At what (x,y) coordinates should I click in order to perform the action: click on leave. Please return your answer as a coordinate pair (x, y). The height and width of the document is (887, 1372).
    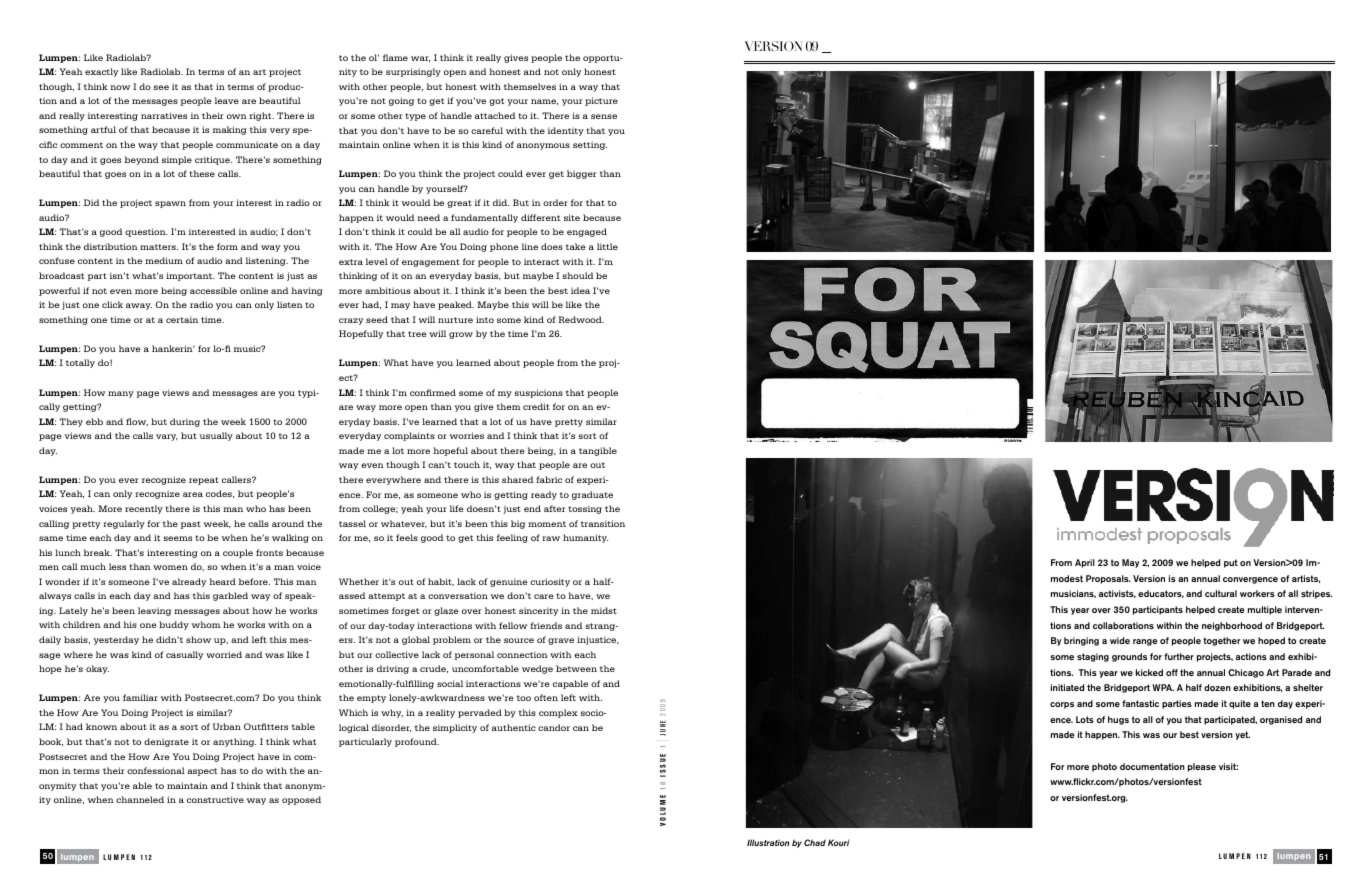
    Looking at the image, I should click on (227, 100).
